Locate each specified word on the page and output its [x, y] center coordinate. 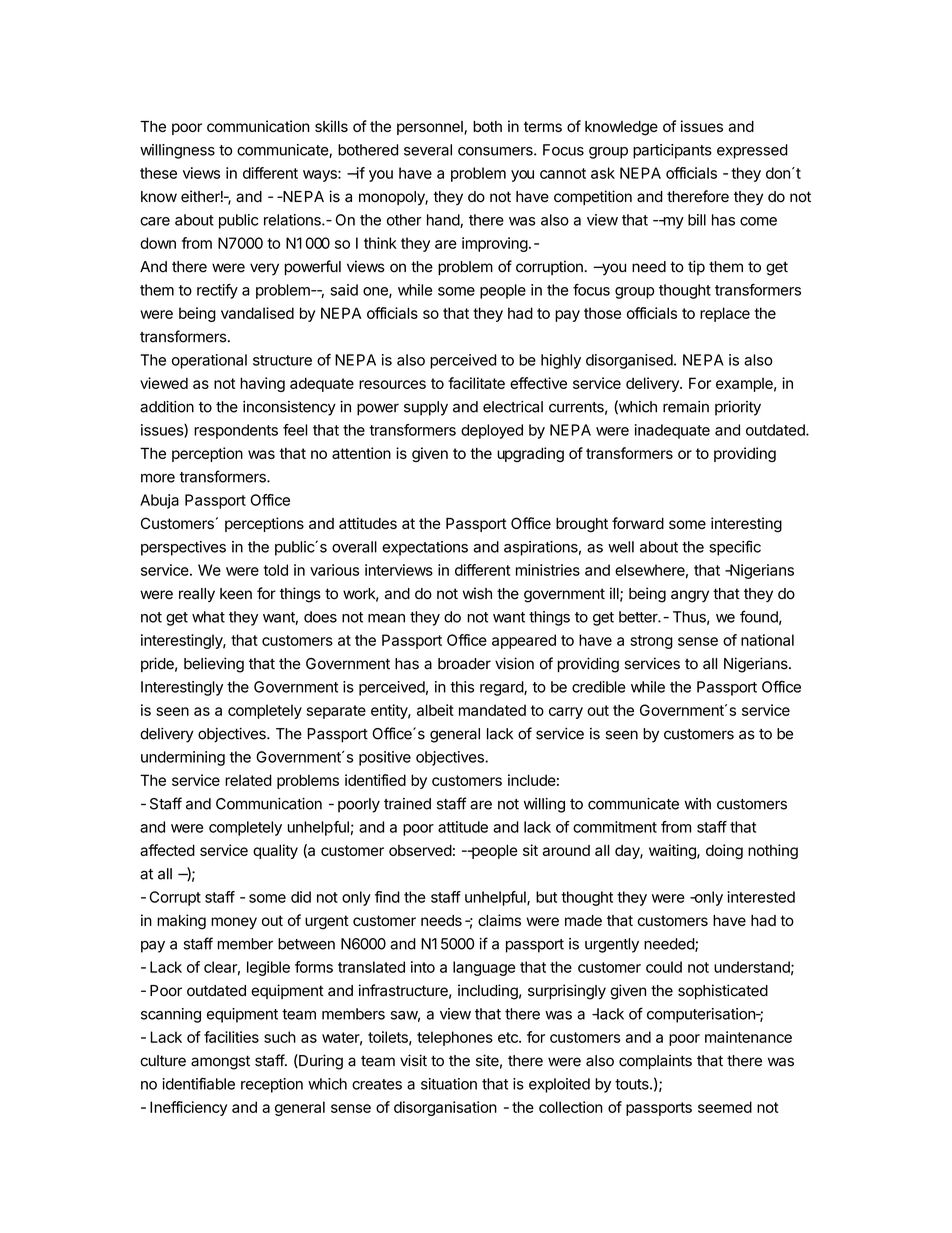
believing [214, 665]
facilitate [476, 383]
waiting [673, 852]
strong [651, 642]
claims [499, 920]
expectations [425, 548]
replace [725, 314]
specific [735, 548]
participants [672, 151]
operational [209, 361]
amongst [220, 1062]
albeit [435, 710]
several [428, 150]
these [158, 173]
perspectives [183, 548]
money [234, 923]
